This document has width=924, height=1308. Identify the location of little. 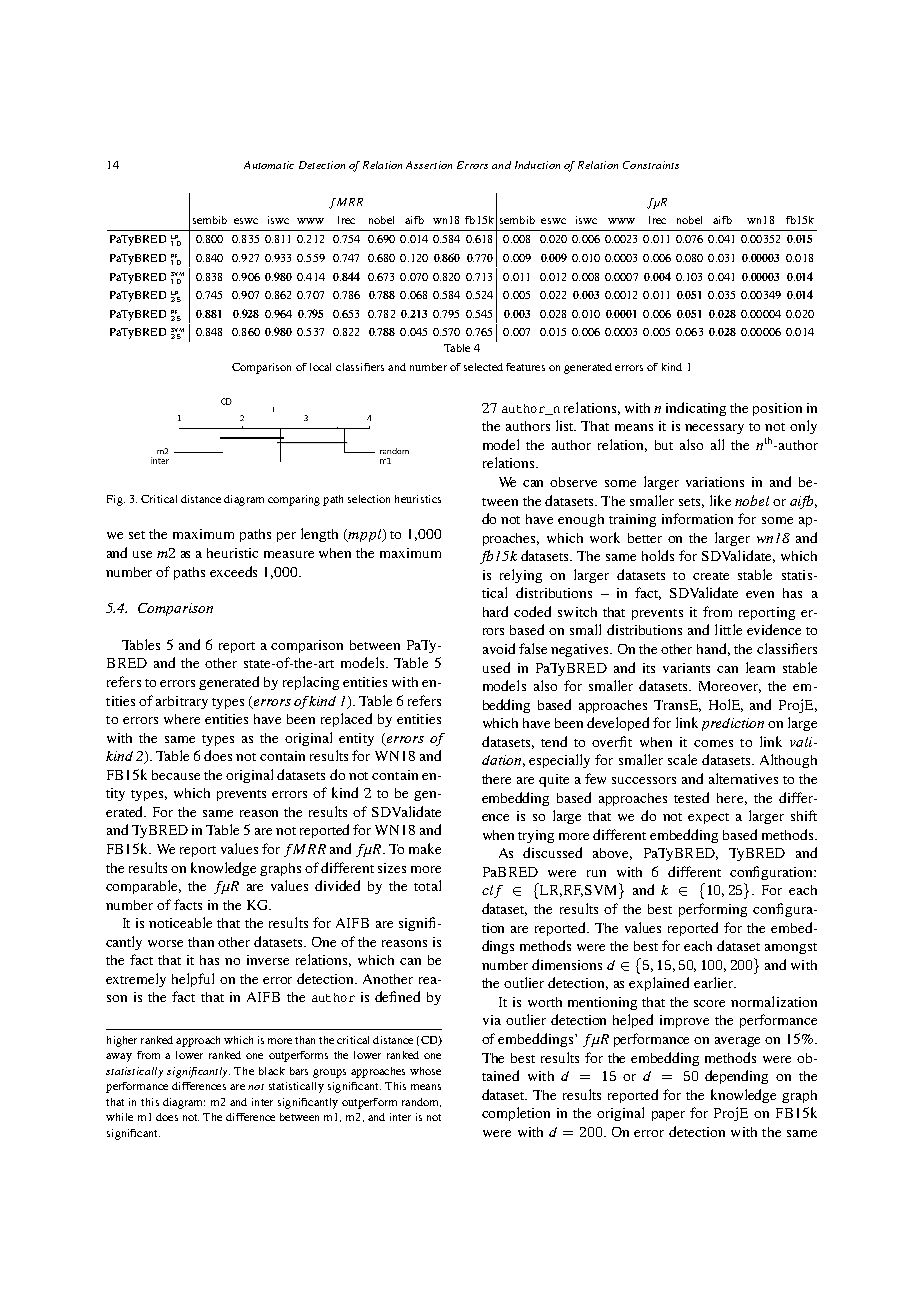
(728, 629).
